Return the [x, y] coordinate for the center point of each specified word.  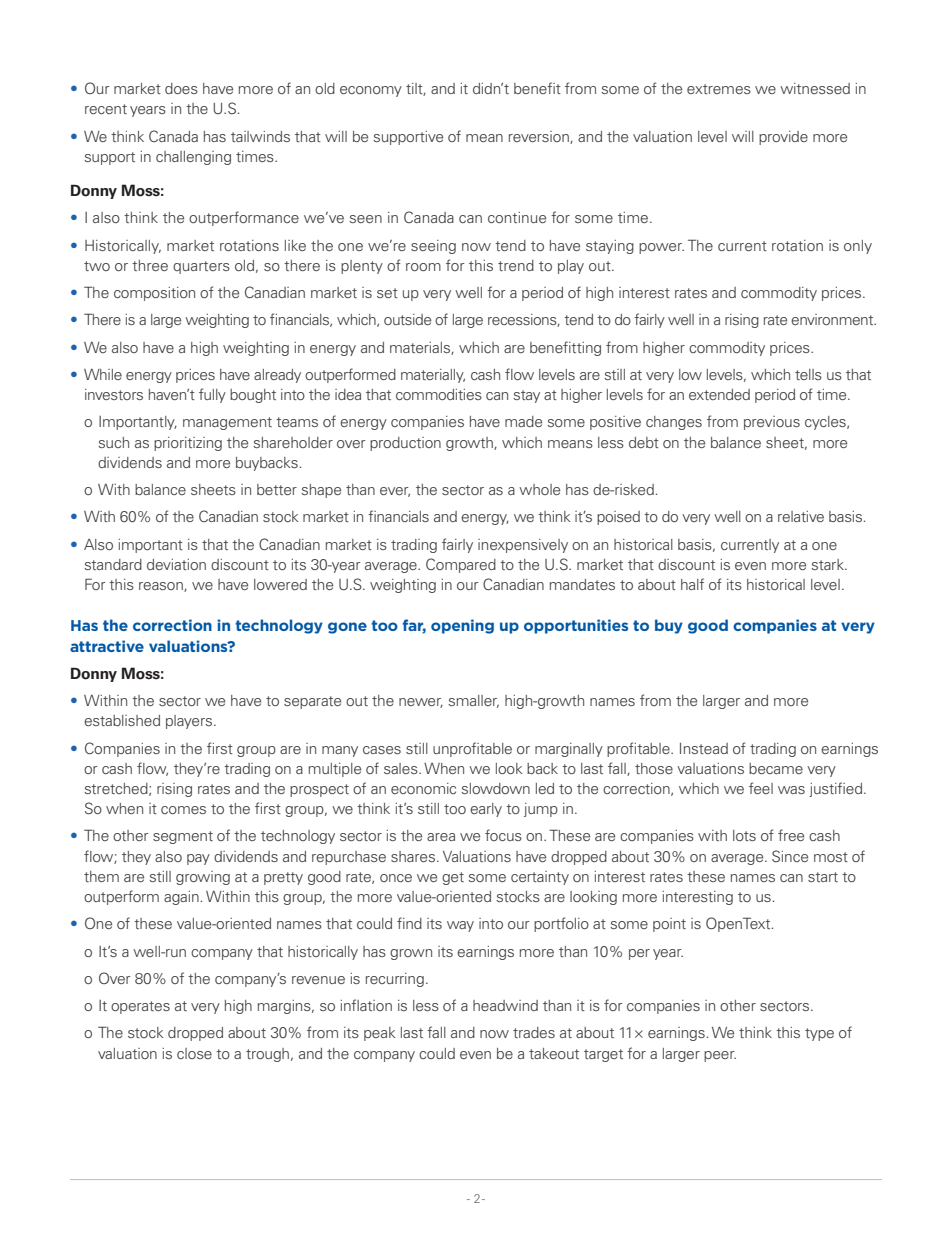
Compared [461, 565]
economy [371, 91]
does [181, 88]
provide [783, 138]
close [194, 1053]
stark [828, 564]
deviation [176, 564]
